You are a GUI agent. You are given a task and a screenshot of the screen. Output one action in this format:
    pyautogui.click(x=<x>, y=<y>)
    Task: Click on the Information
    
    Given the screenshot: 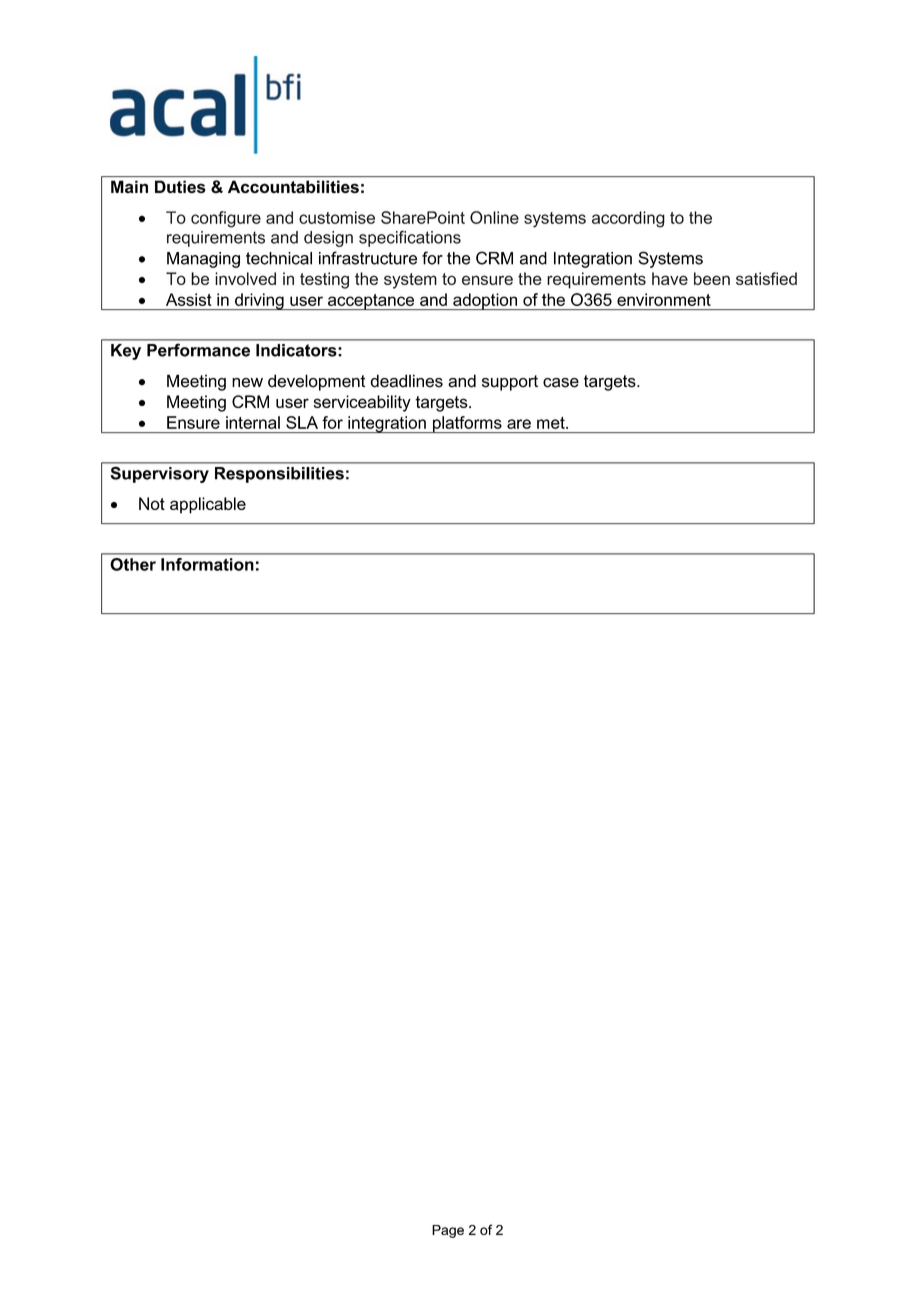 What is the action you would take?
    pyautogui.click(x=207, y=564)
